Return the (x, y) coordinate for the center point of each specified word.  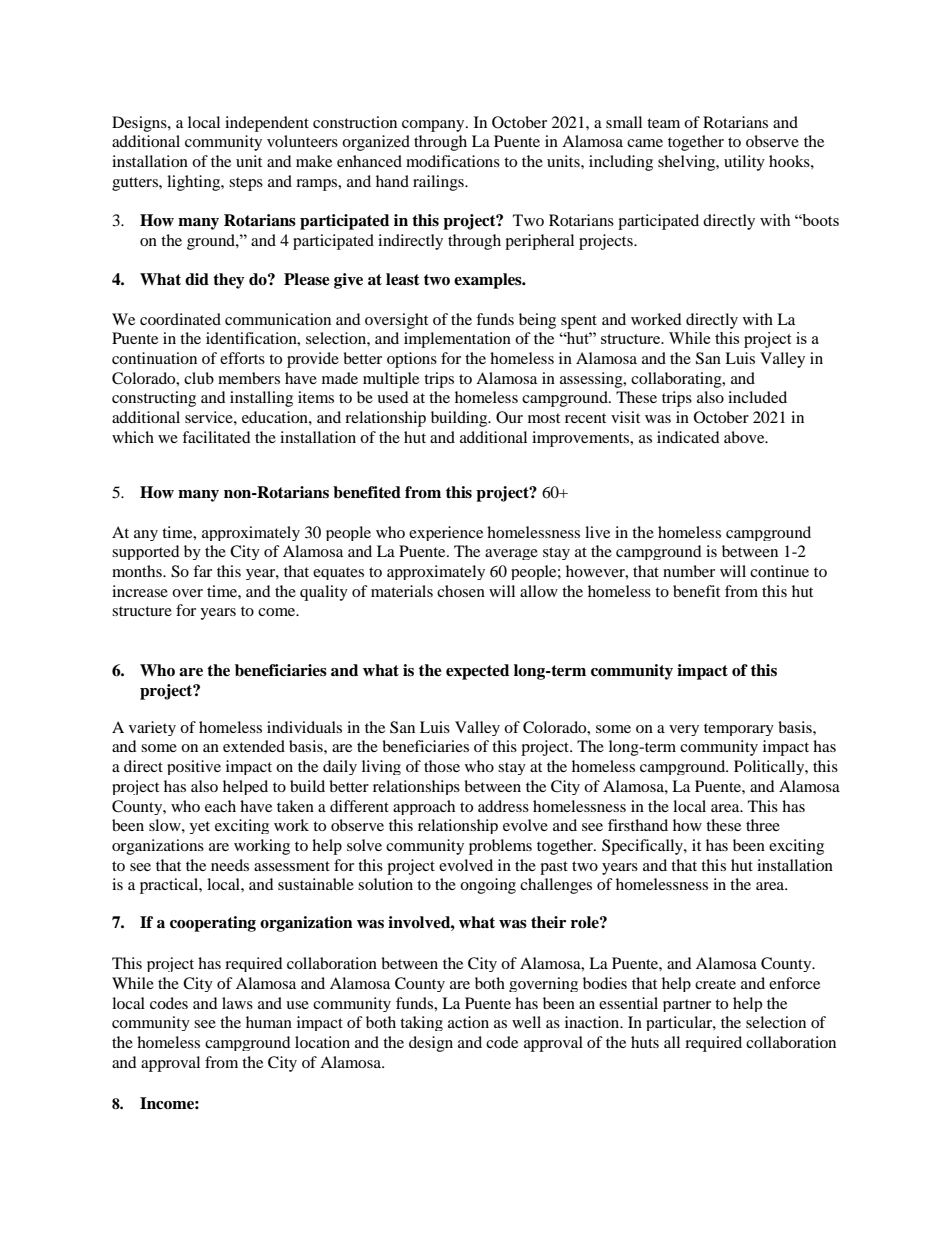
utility (744, 163)
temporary (739, 729)
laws (237, 1003)
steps (246, 184)
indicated (688, 437)
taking (421, 1023)
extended (254, 746)
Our (509, 417)
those (442, 766)
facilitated (216, 437)
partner (687, 1005)
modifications (453, 161)
